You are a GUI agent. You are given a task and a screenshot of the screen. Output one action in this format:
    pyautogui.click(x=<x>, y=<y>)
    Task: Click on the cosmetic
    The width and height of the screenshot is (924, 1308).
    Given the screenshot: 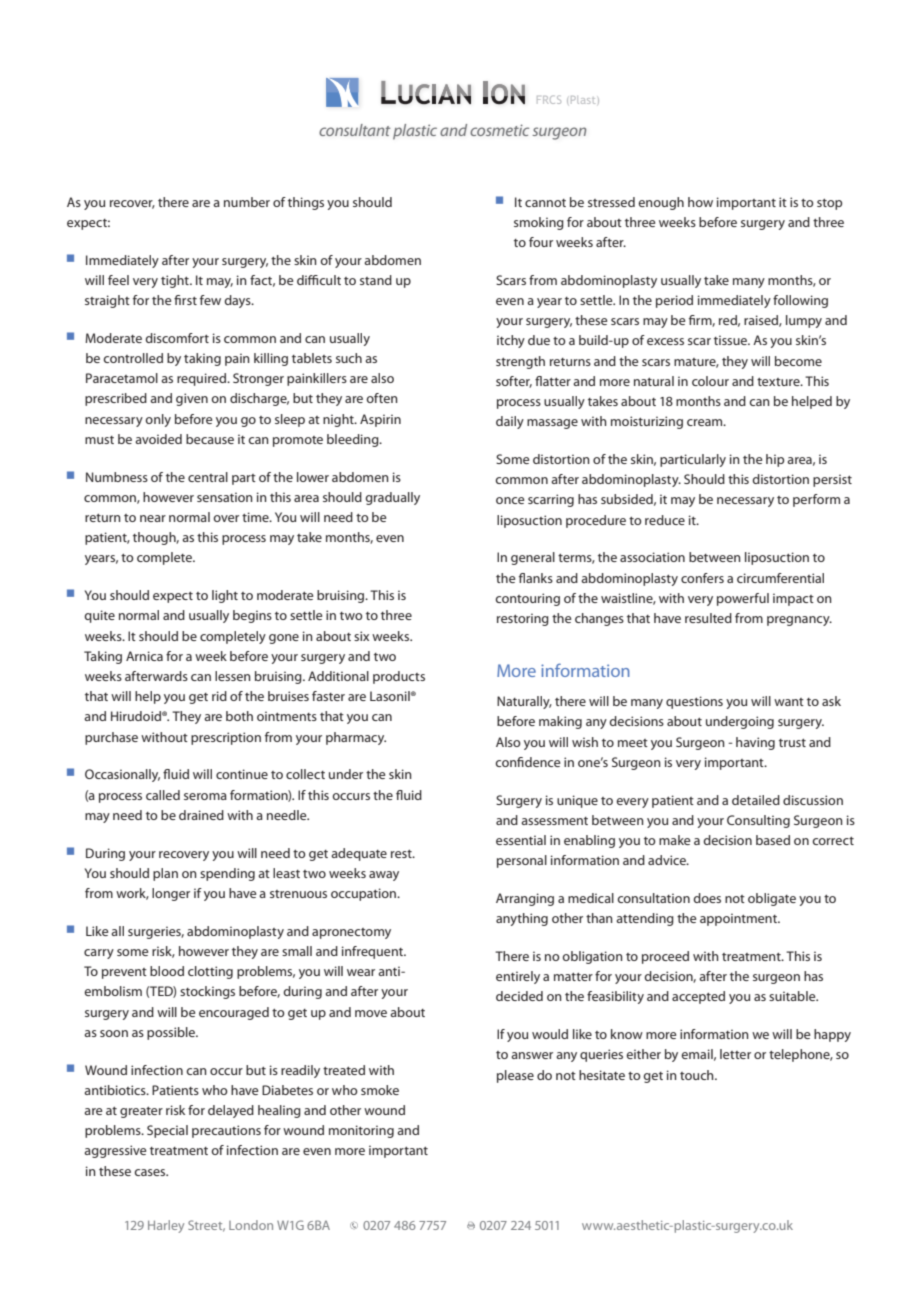 What is the action you would take?
    pyautogui.click(x=499, y=130)
